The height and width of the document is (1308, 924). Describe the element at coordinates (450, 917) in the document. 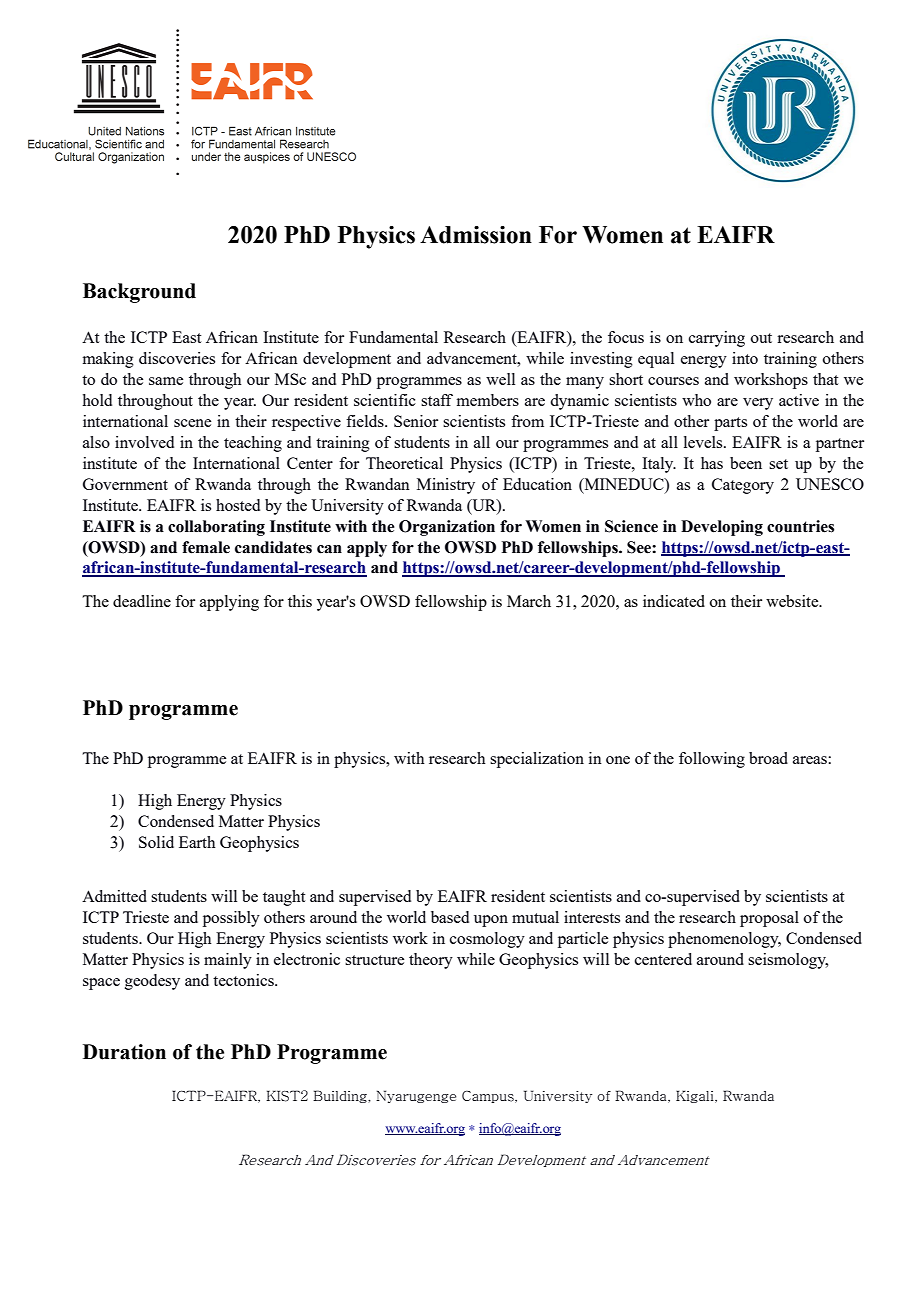

I see `based` at that location.
